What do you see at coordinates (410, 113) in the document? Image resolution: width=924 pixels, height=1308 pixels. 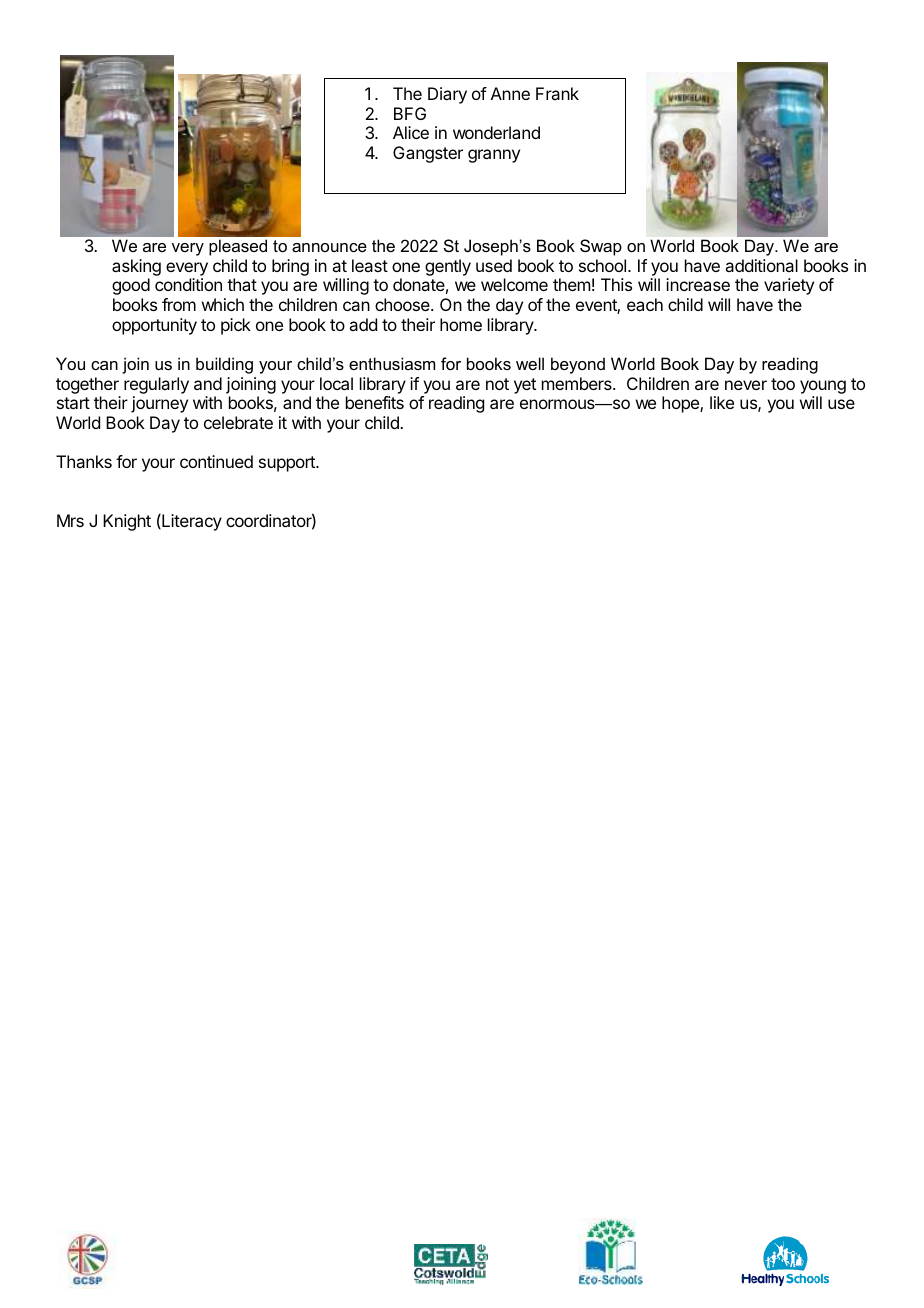 I see `BFG` at bounding box center [410, 113].
